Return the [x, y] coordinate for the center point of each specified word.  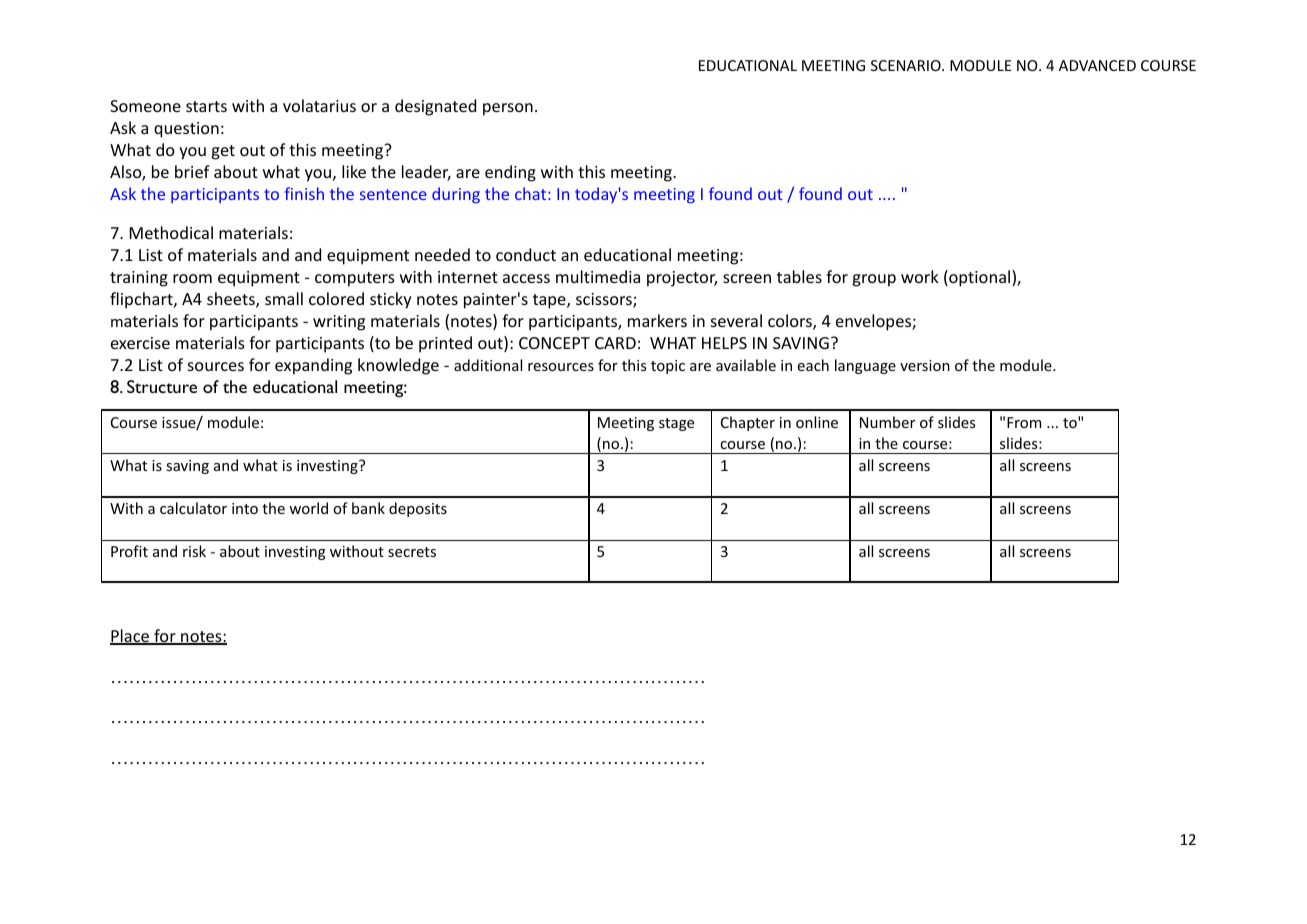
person [508, 109]
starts [206, 106]
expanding [313, 366]
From [1024, 422]
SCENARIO [907, 65]
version [925, 365]
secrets [412, 552]
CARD [615, 343]
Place [131, 637]
